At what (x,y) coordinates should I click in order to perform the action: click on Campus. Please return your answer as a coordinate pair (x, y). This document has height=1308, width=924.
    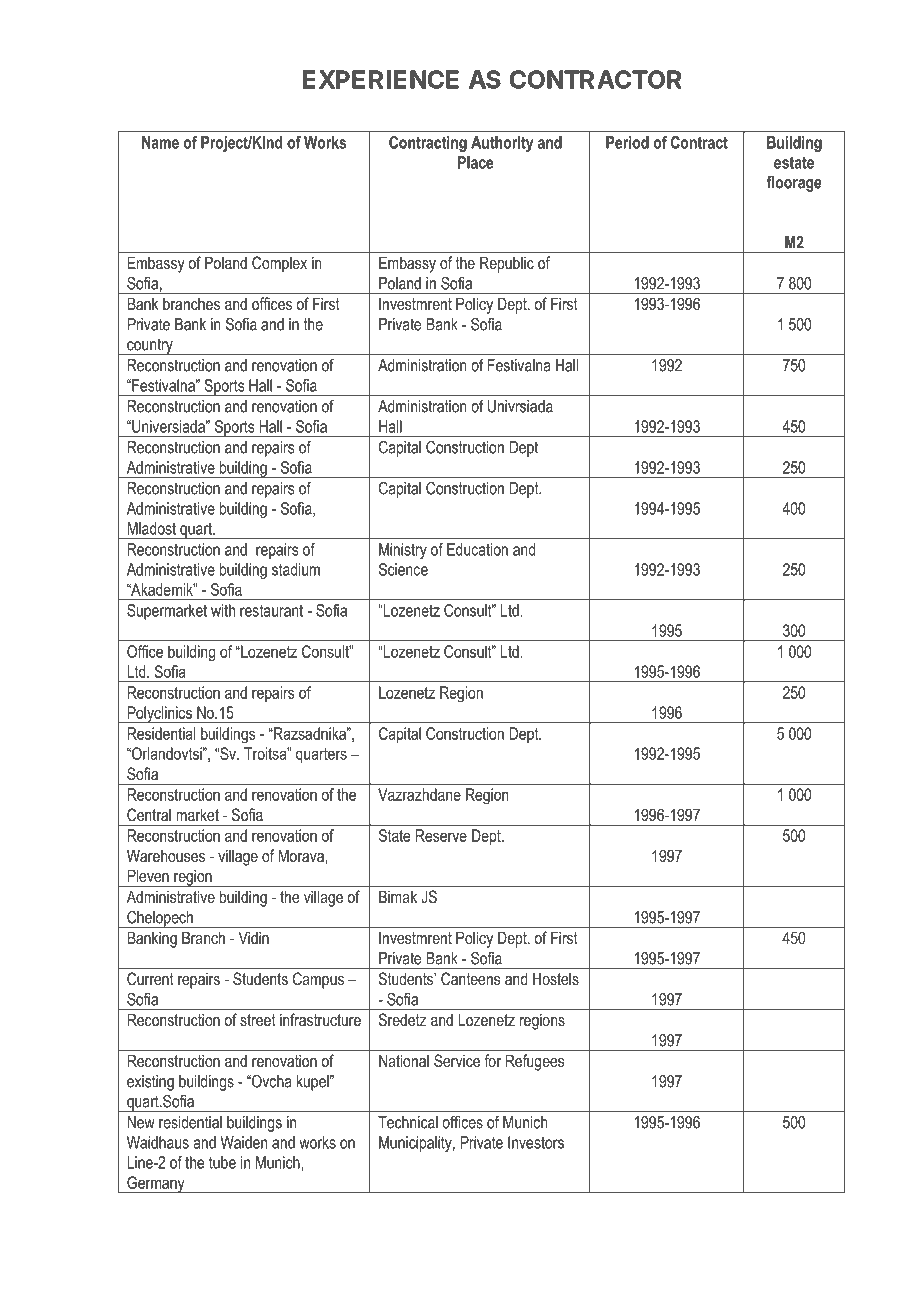
    Looking at the image, I should click on (318, 980).
